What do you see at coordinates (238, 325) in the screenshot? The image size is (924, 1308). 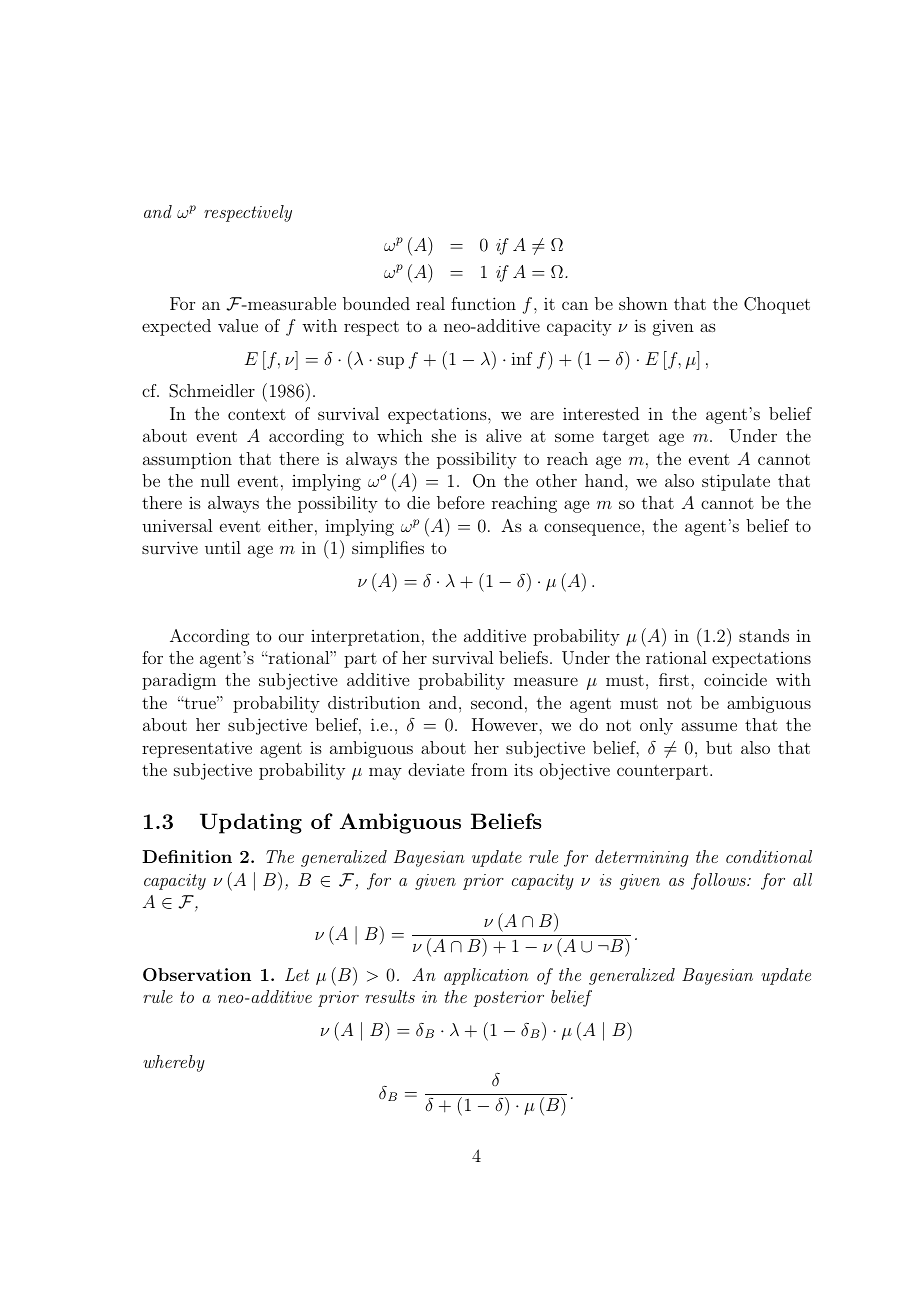 I see `value` at bounding box center [238, 325].
